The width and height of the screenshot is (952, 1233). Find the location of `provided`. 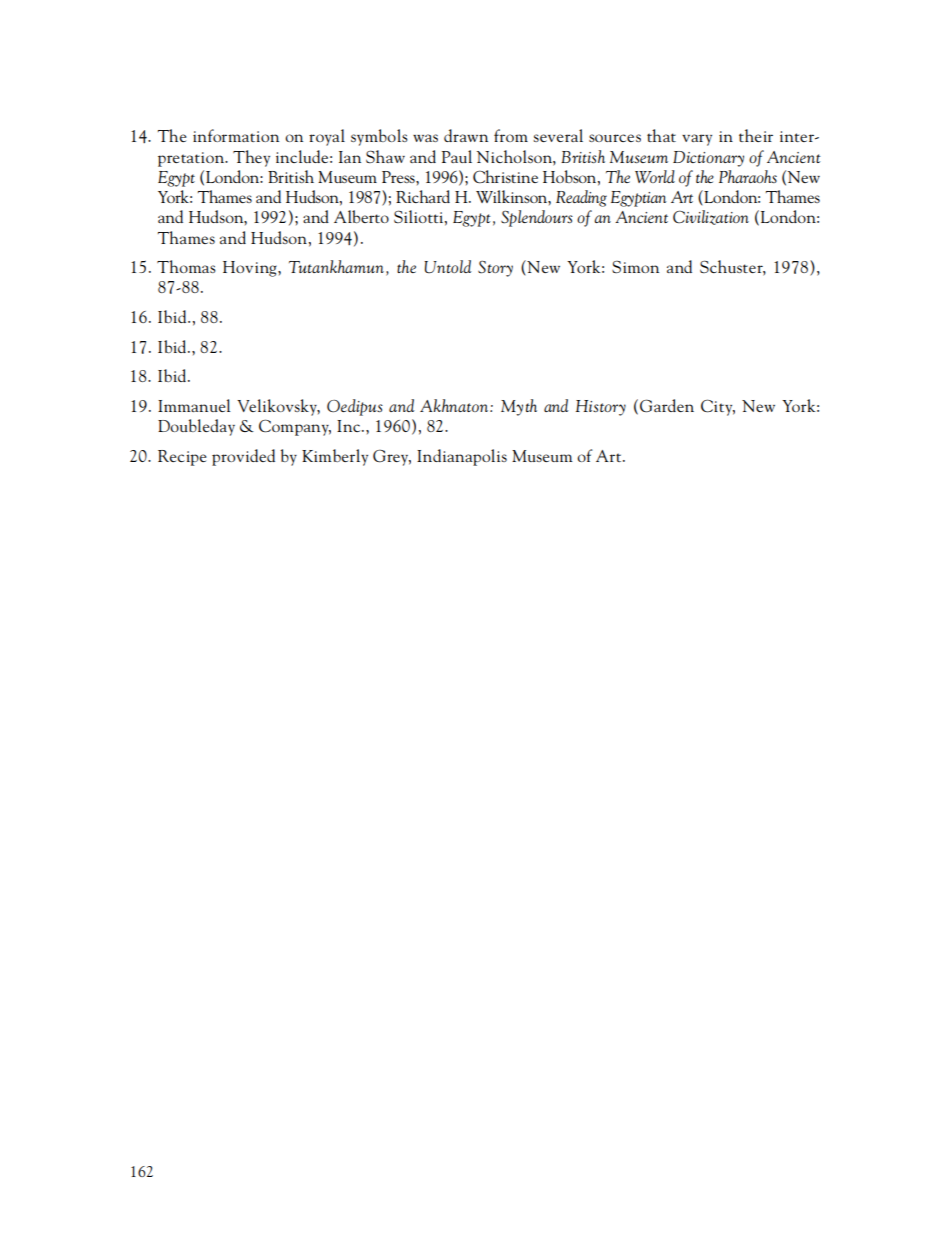

provided is located at coordinates (243, 457).
